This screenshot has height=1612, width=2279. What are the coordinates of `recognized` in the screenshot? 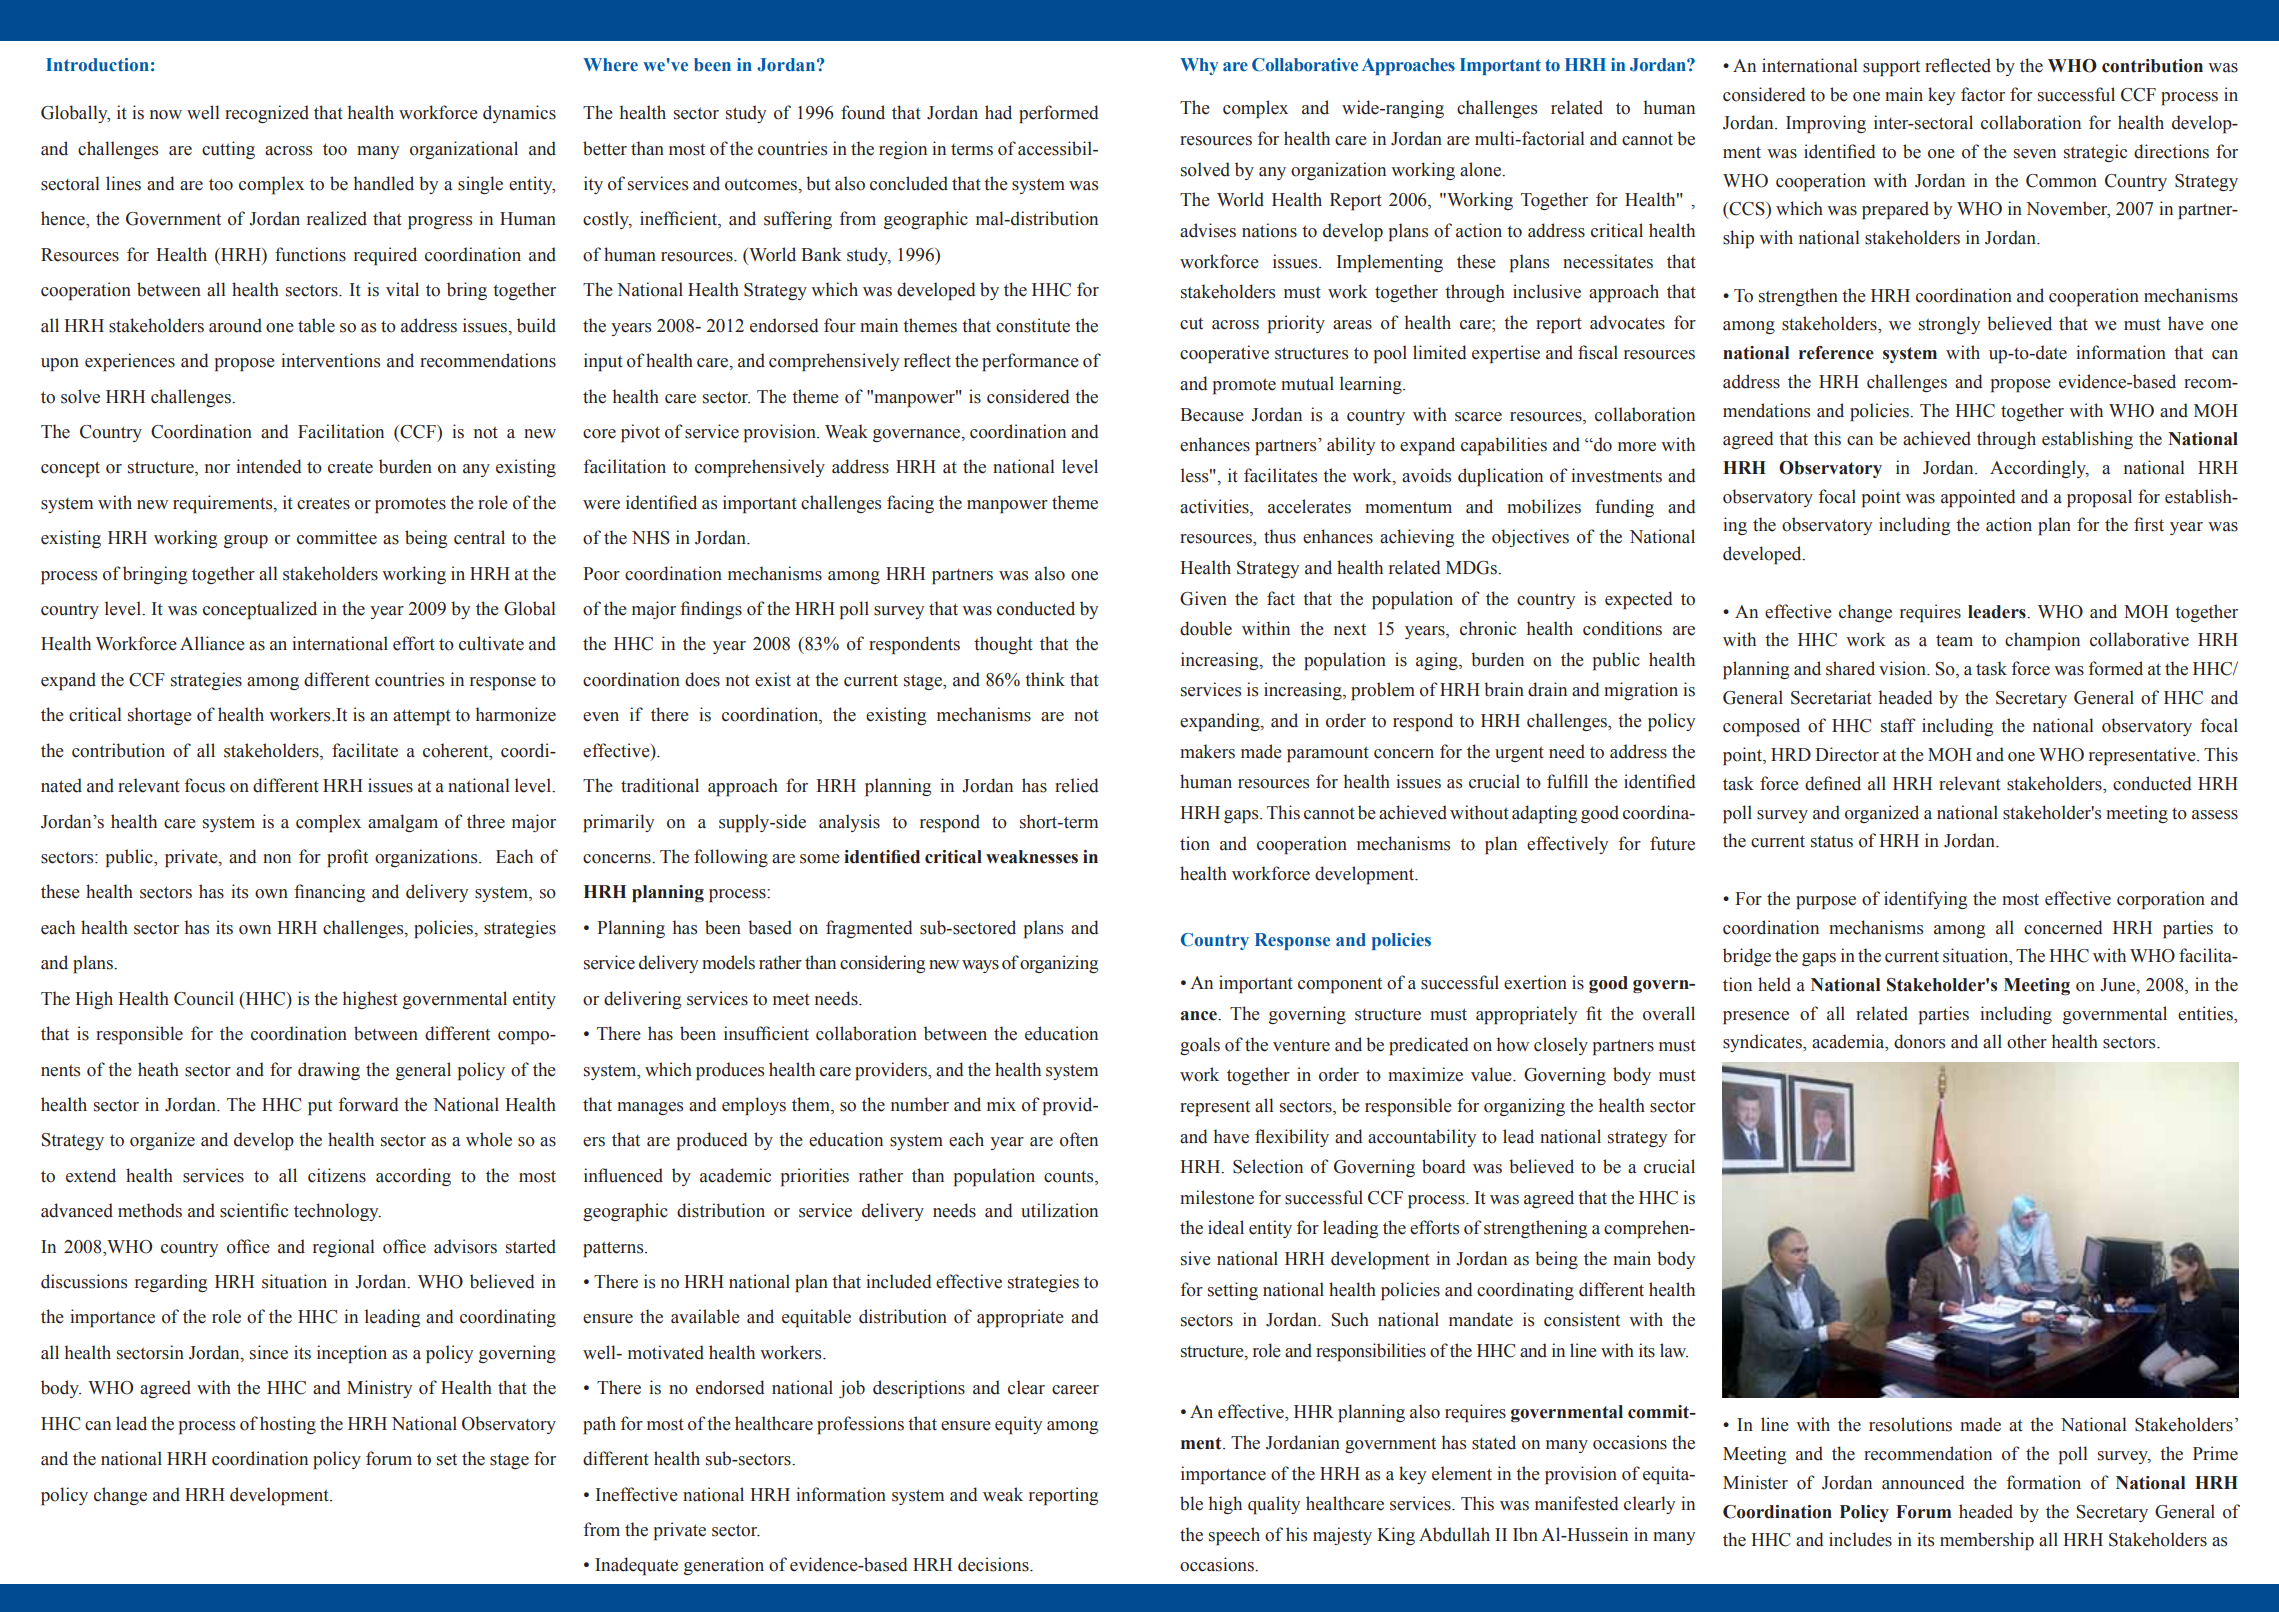 It's located at (267, 114).
